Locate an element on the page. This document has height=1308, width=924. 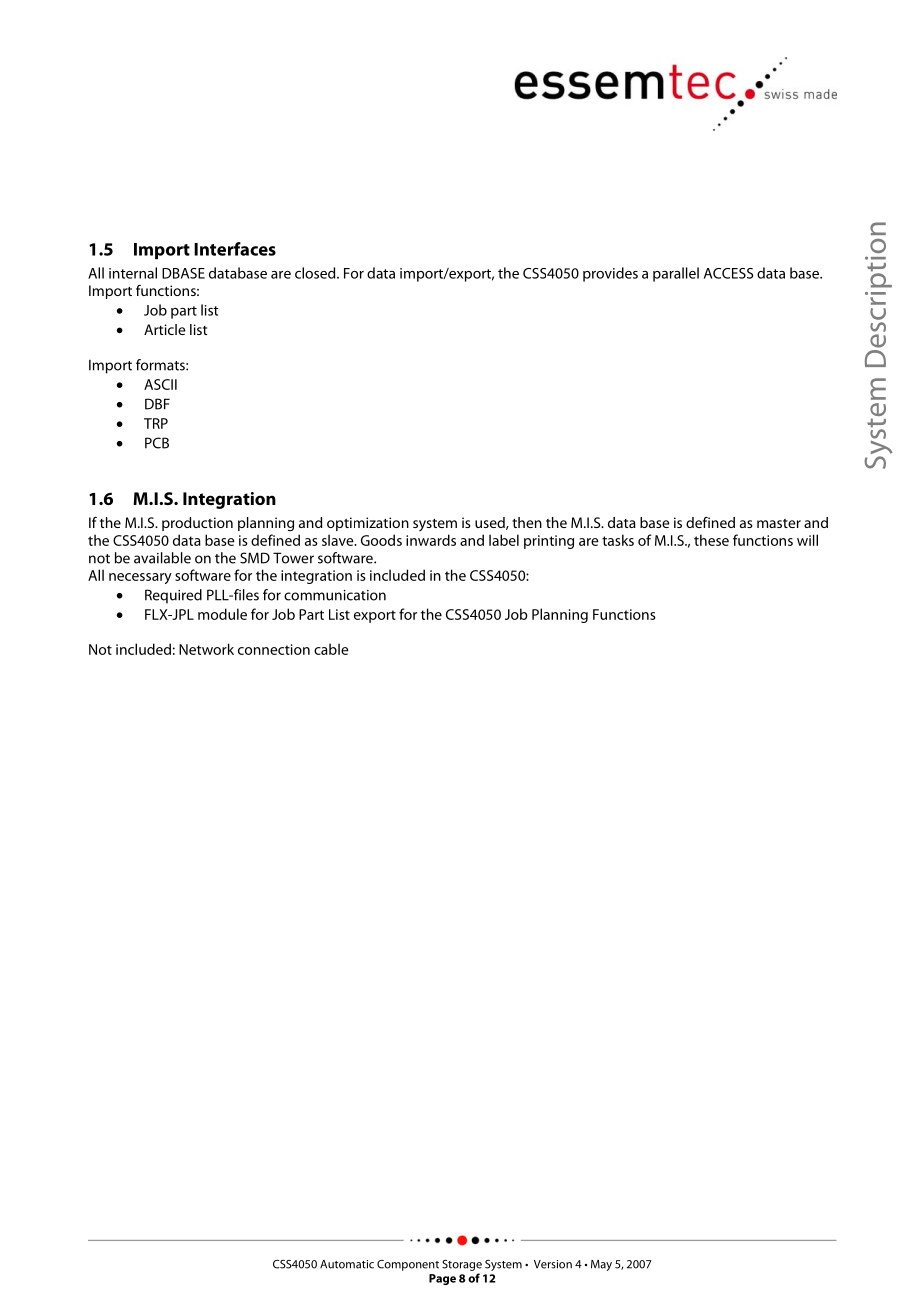
label is located at coordinates (504, 540).
